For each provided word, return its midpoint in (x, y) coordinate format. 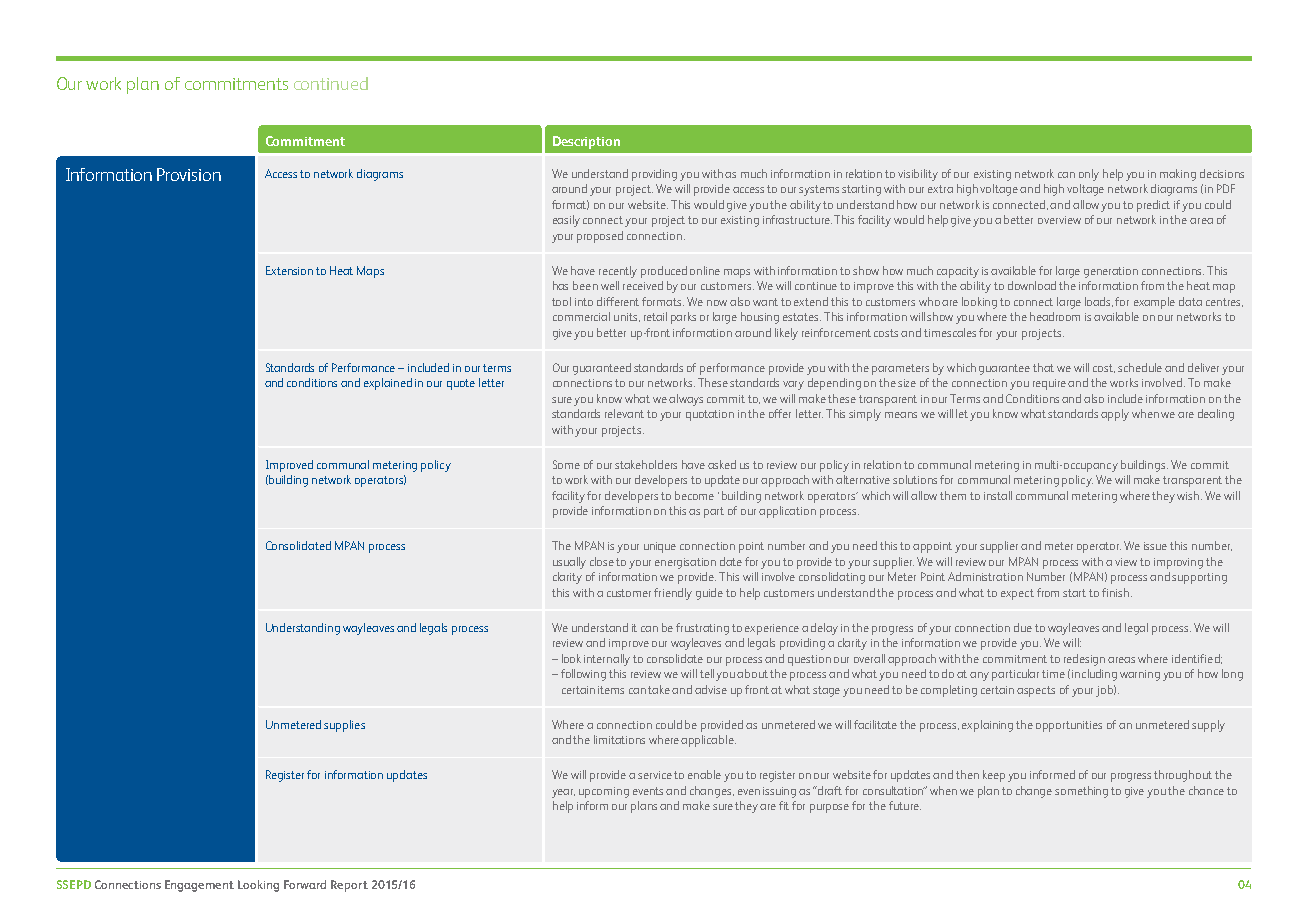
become (694, 495)
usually (569, 563)
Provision (189, 174)
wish (1189, 495)
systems (819, 190)
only (1089, 175)
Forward (305, 884)
